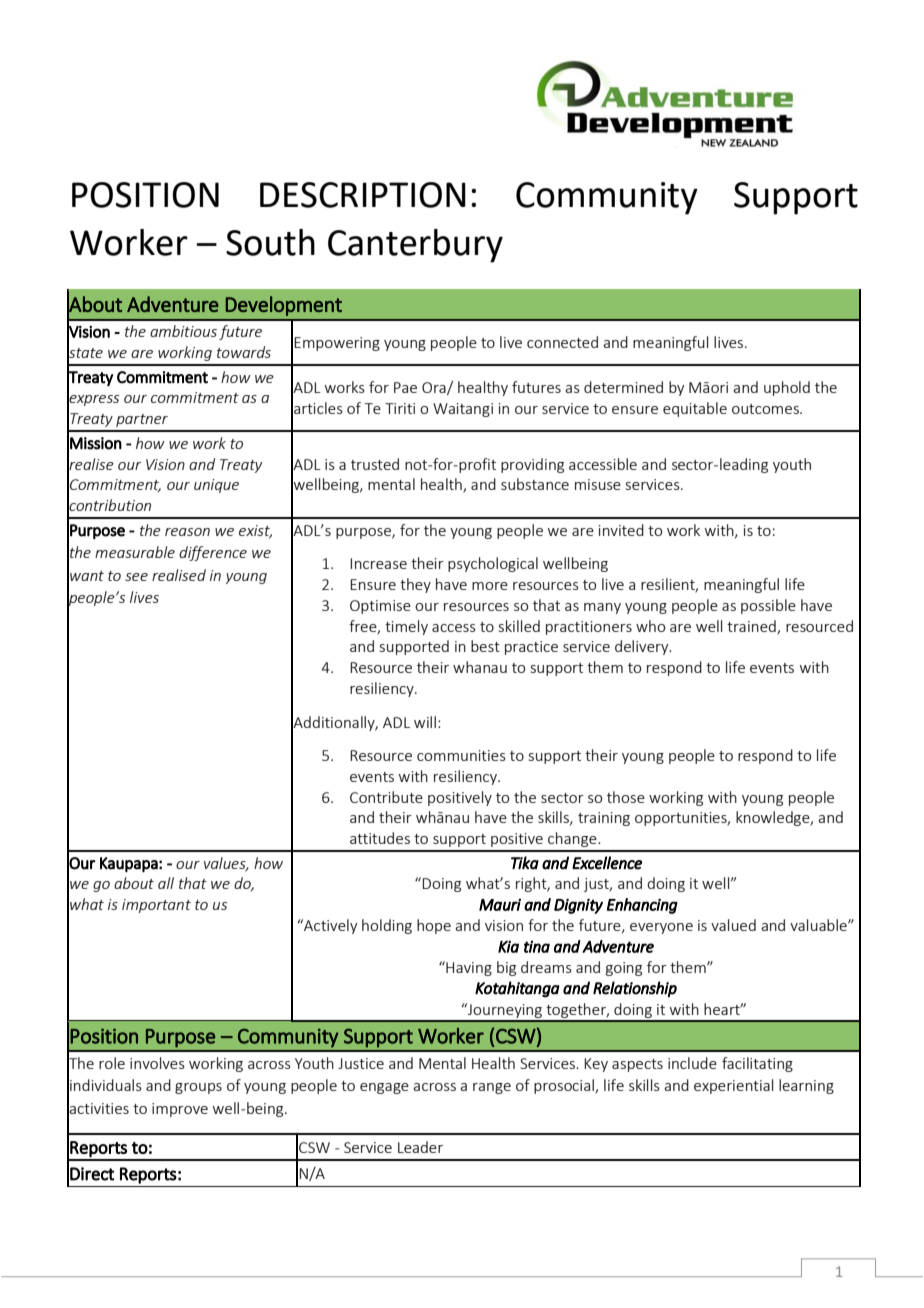  Describe the element at coordinates (562, 342) in the page. I see `connected` at that location.
